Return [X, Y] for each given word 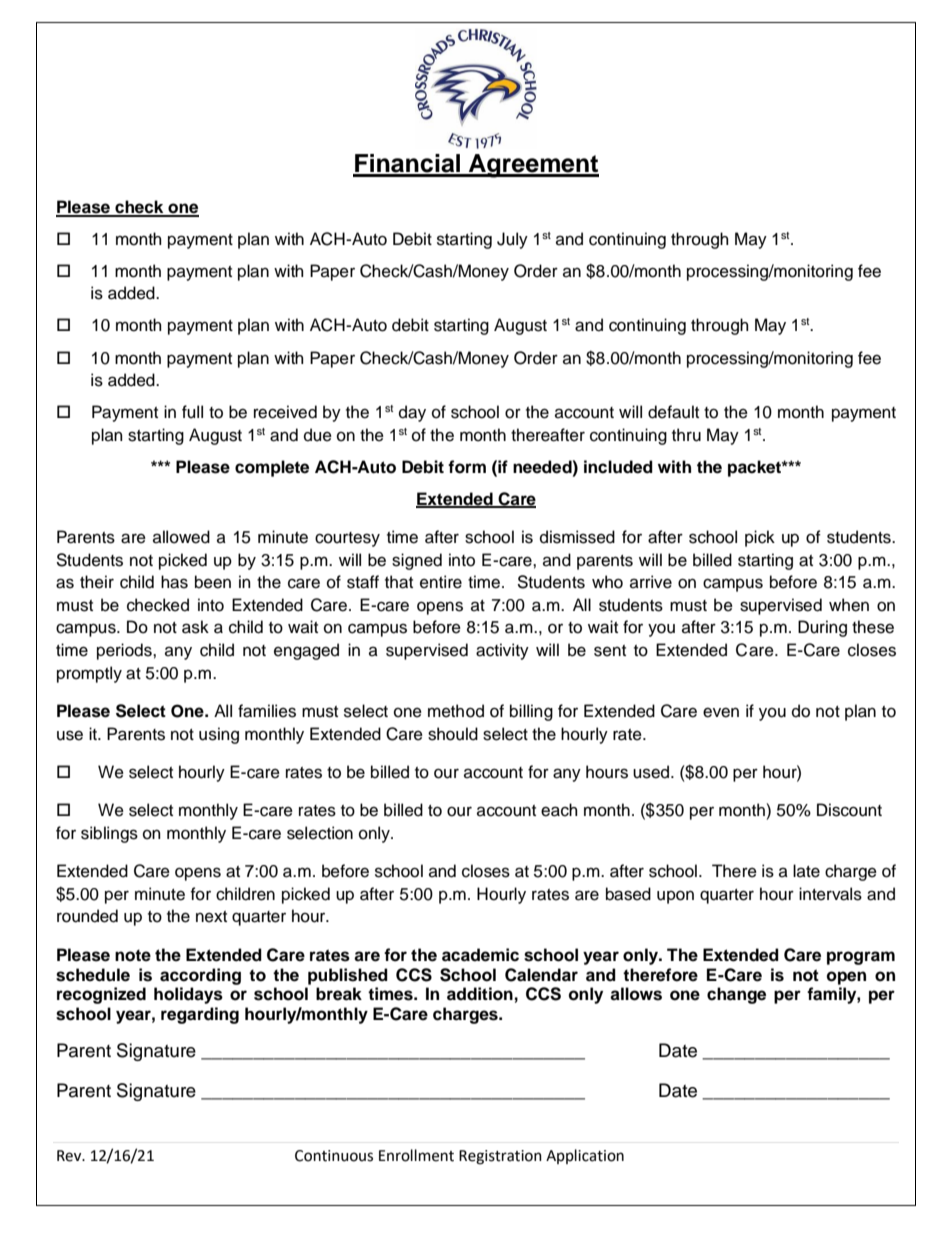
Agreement [533, 166]
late [806, 871]
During [822, 628]
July [512, 240]
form [467, 467]
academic [480, 955]
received [285, 412]
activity [502, 651]
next [211, 917]
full [192, 412]
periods [125, 651]
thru [686, 435]
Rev [70, 1156]
